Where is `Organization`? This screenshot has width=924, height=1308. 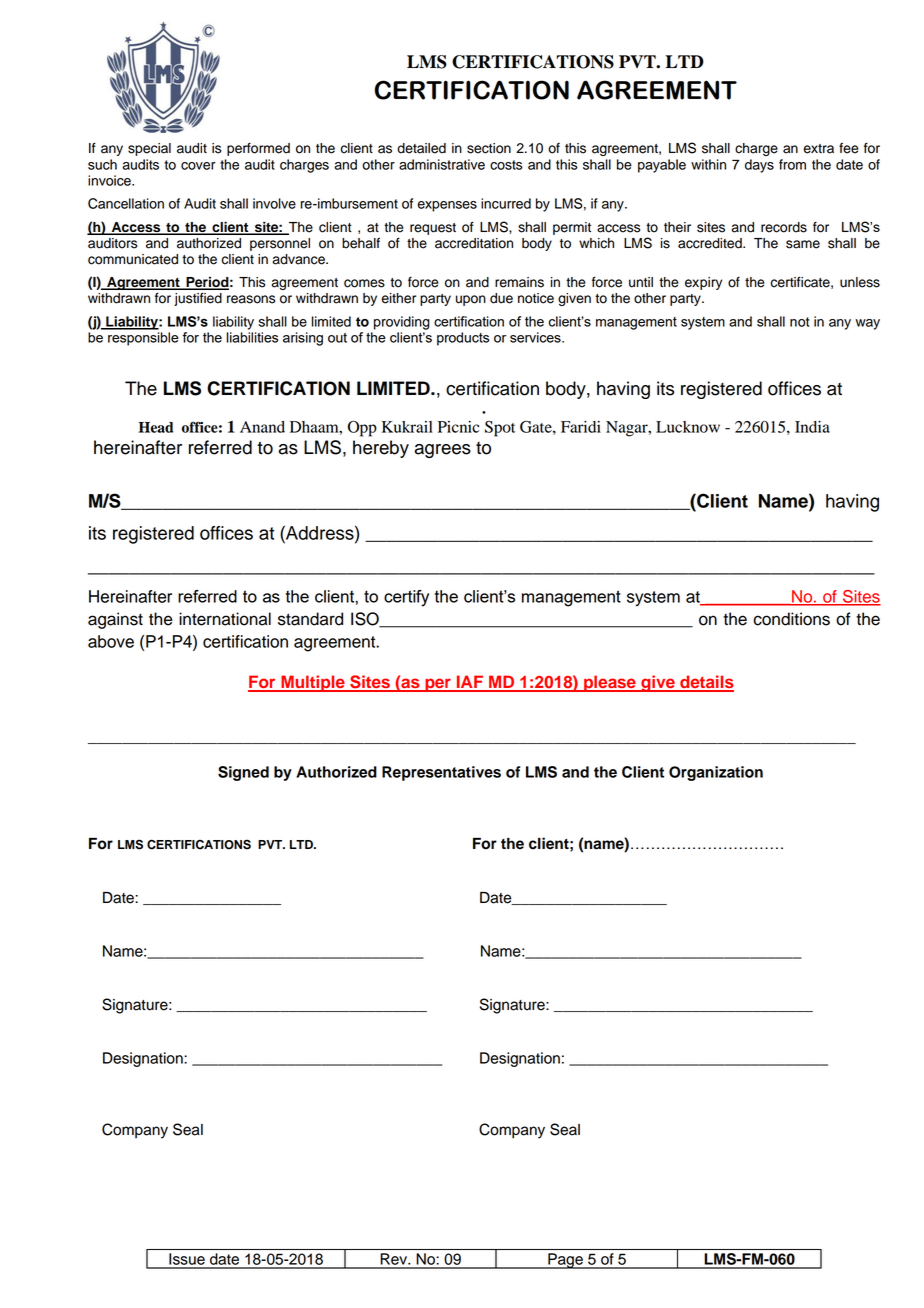 Organization is located at coordinates (716, 773).
